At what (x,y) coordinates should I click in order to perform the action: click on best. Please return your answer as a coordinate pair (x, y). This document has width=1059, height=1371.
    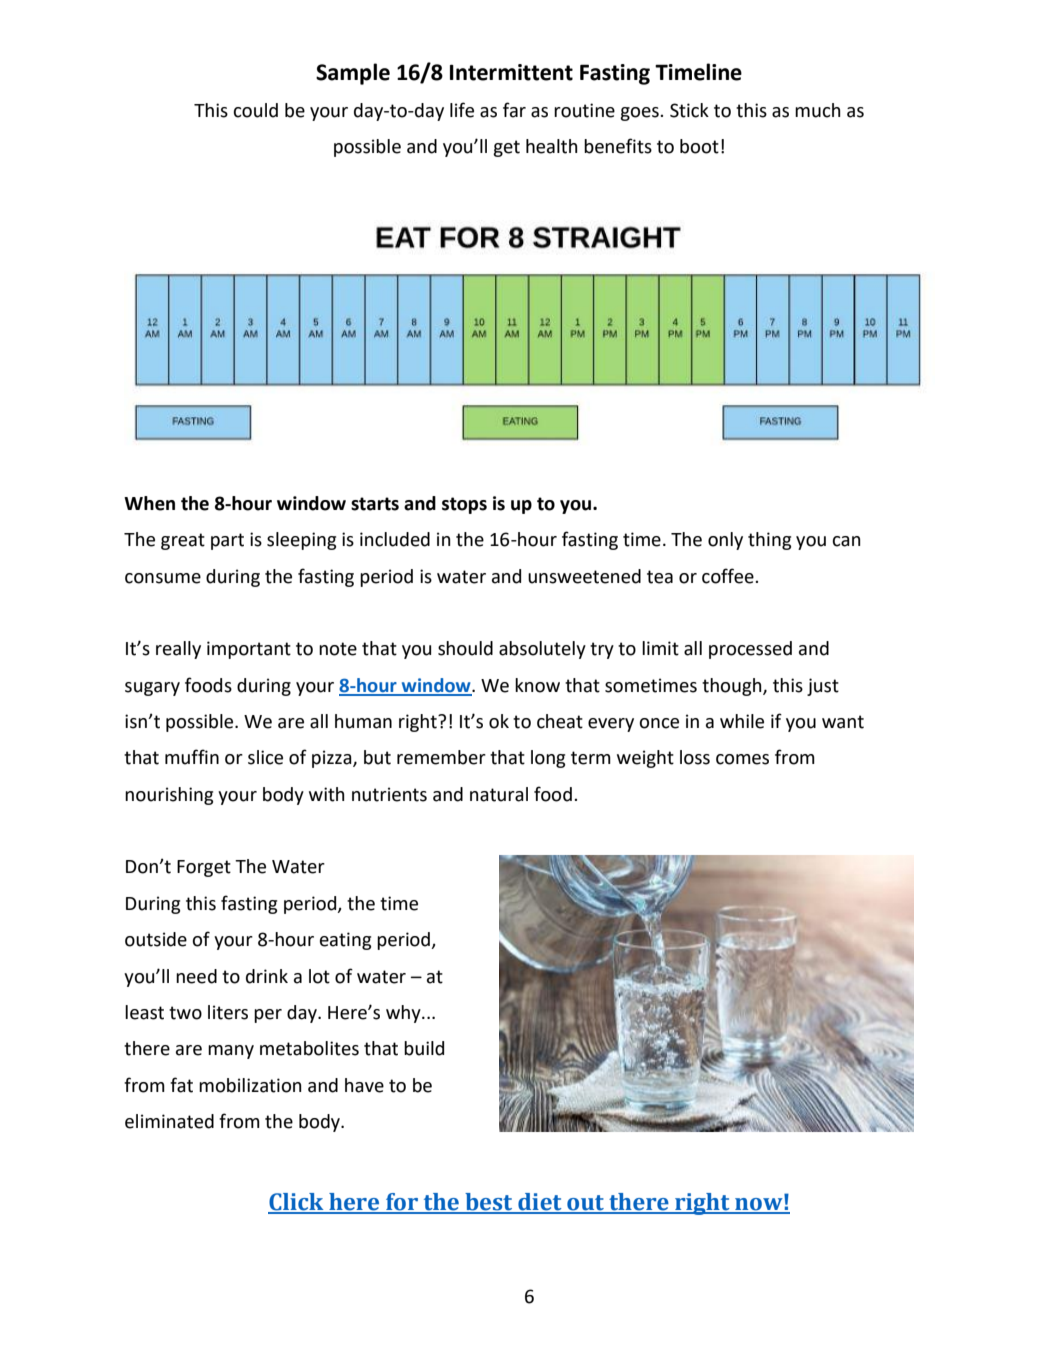
    Looking at the image, I should click on (489, 1203).
